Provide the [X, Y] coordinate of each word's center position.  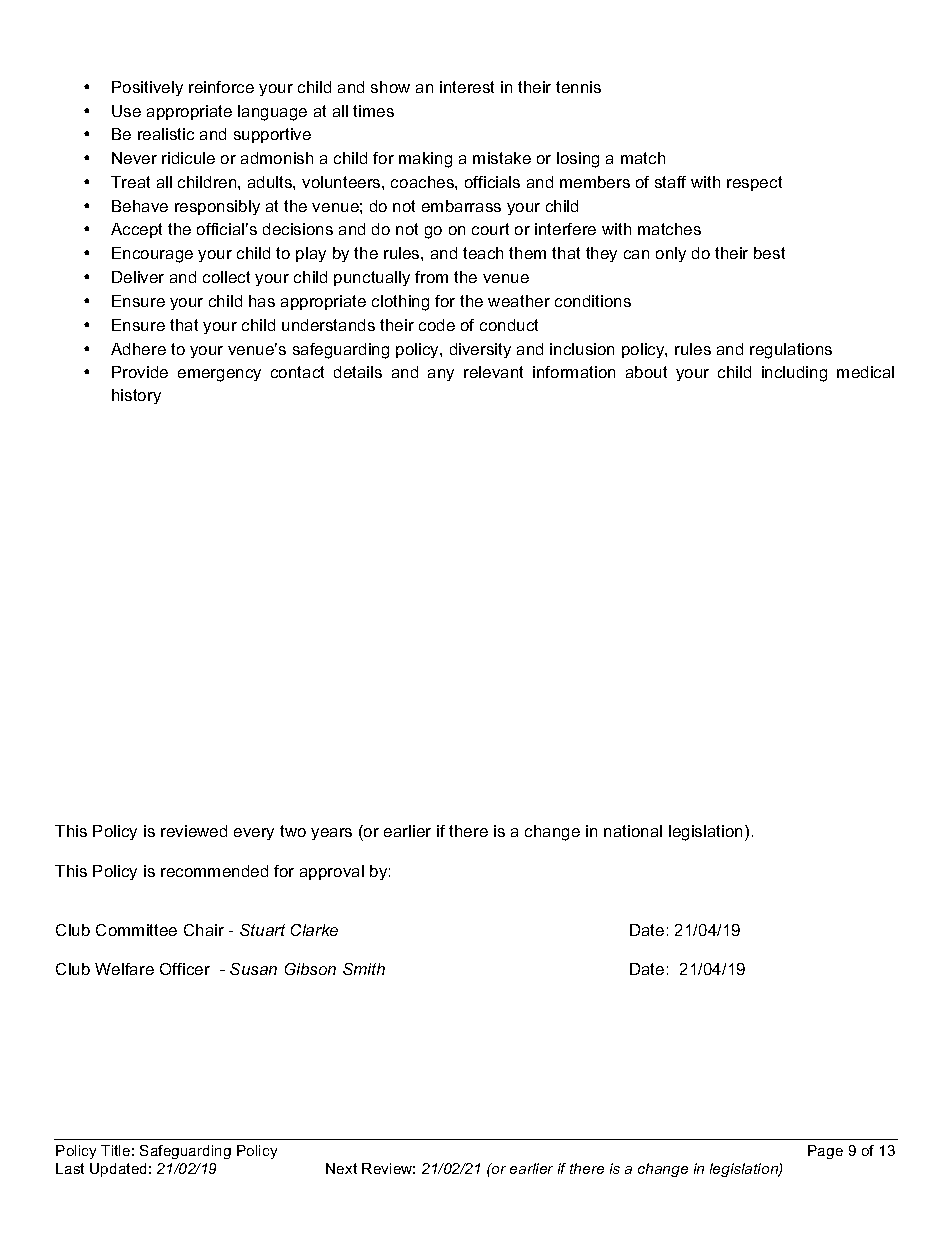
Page [825, 1152]
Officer [185, 969]
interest [467, 87]
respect [754, 183]
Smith [364, 969]
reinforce [221, 87]
